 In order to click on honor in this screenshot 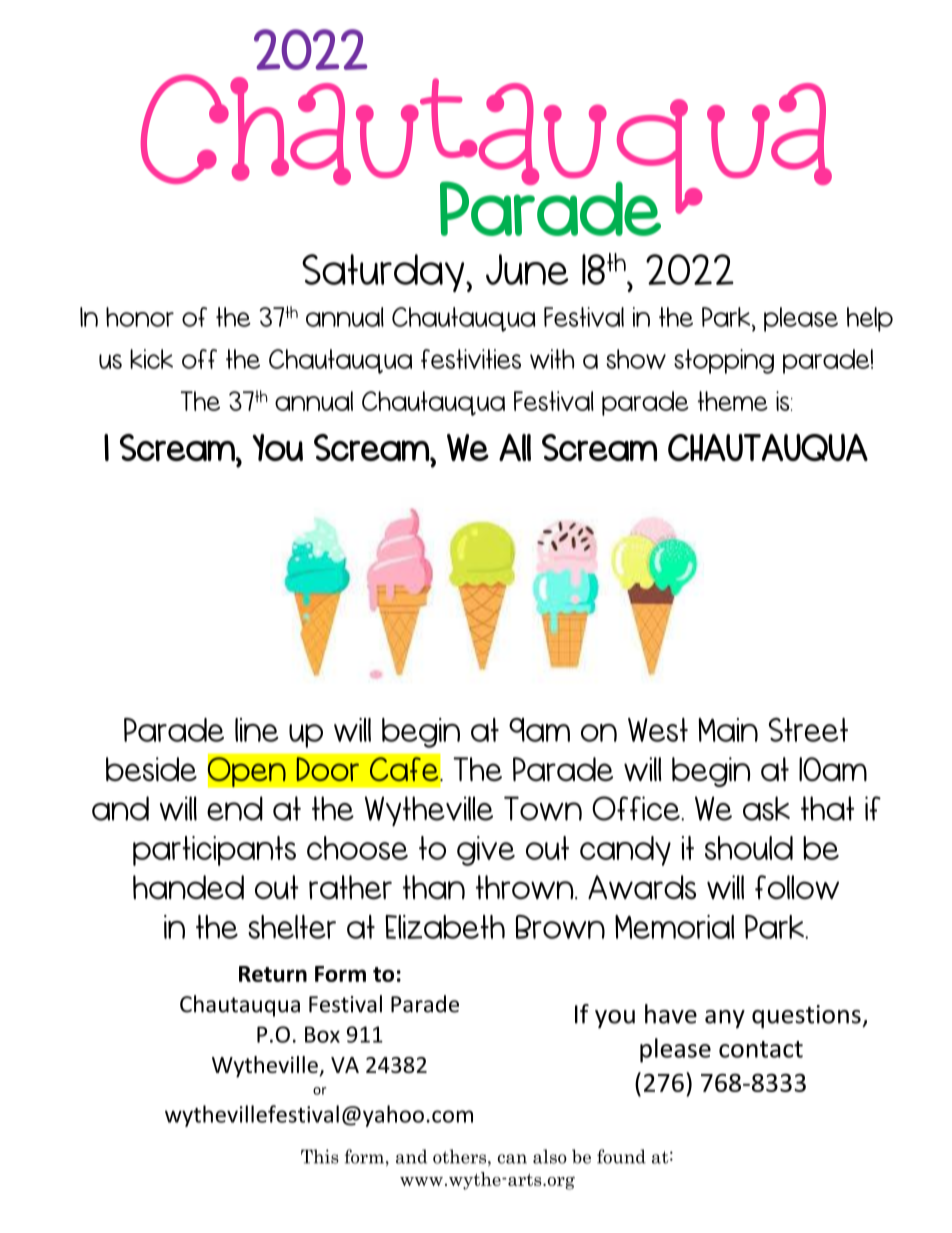, I will do `click(140, 317)`.
